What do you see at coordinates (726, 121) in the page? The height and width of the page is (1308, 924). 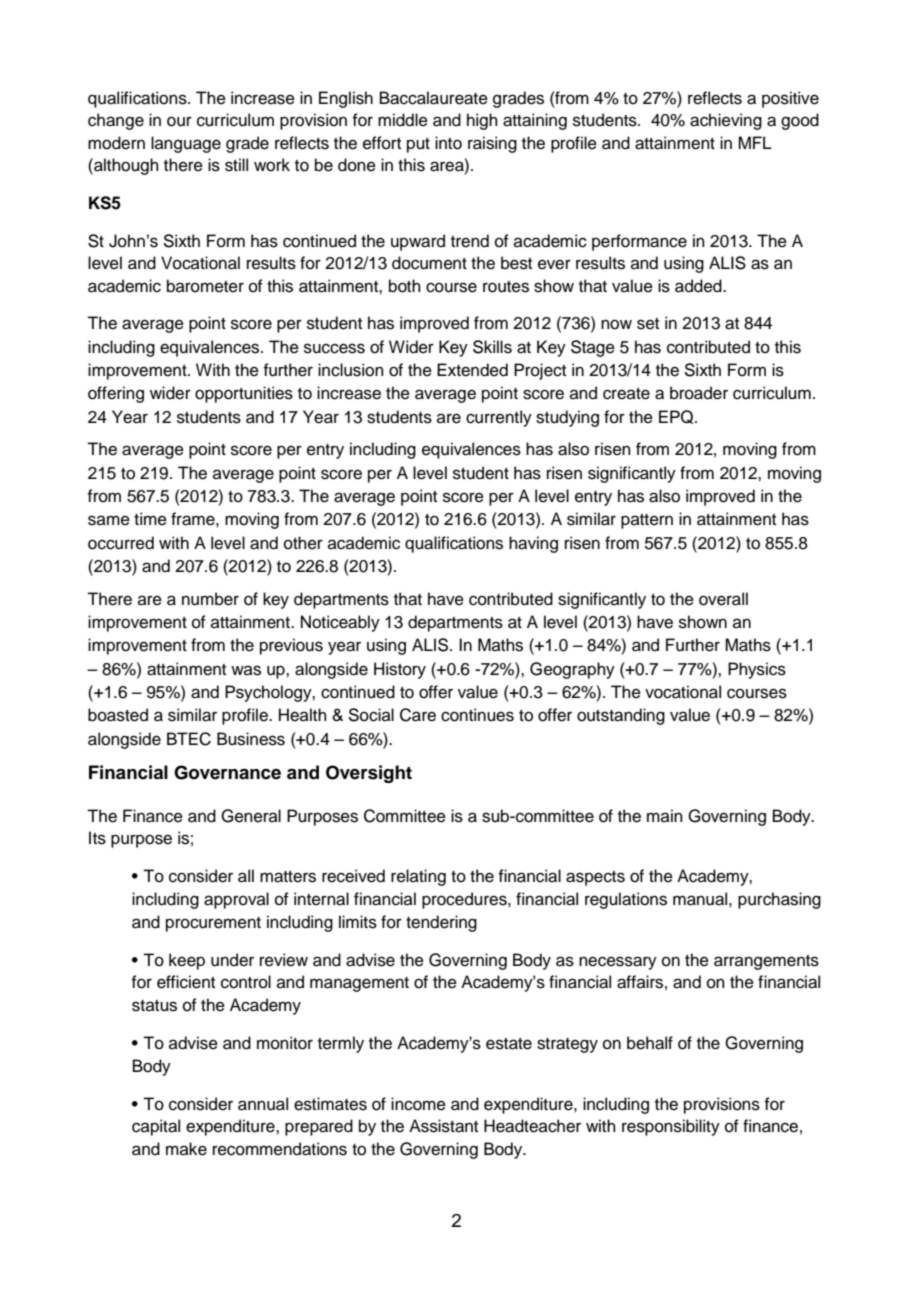 I see `achieving` at bounding box center [726, 121].
